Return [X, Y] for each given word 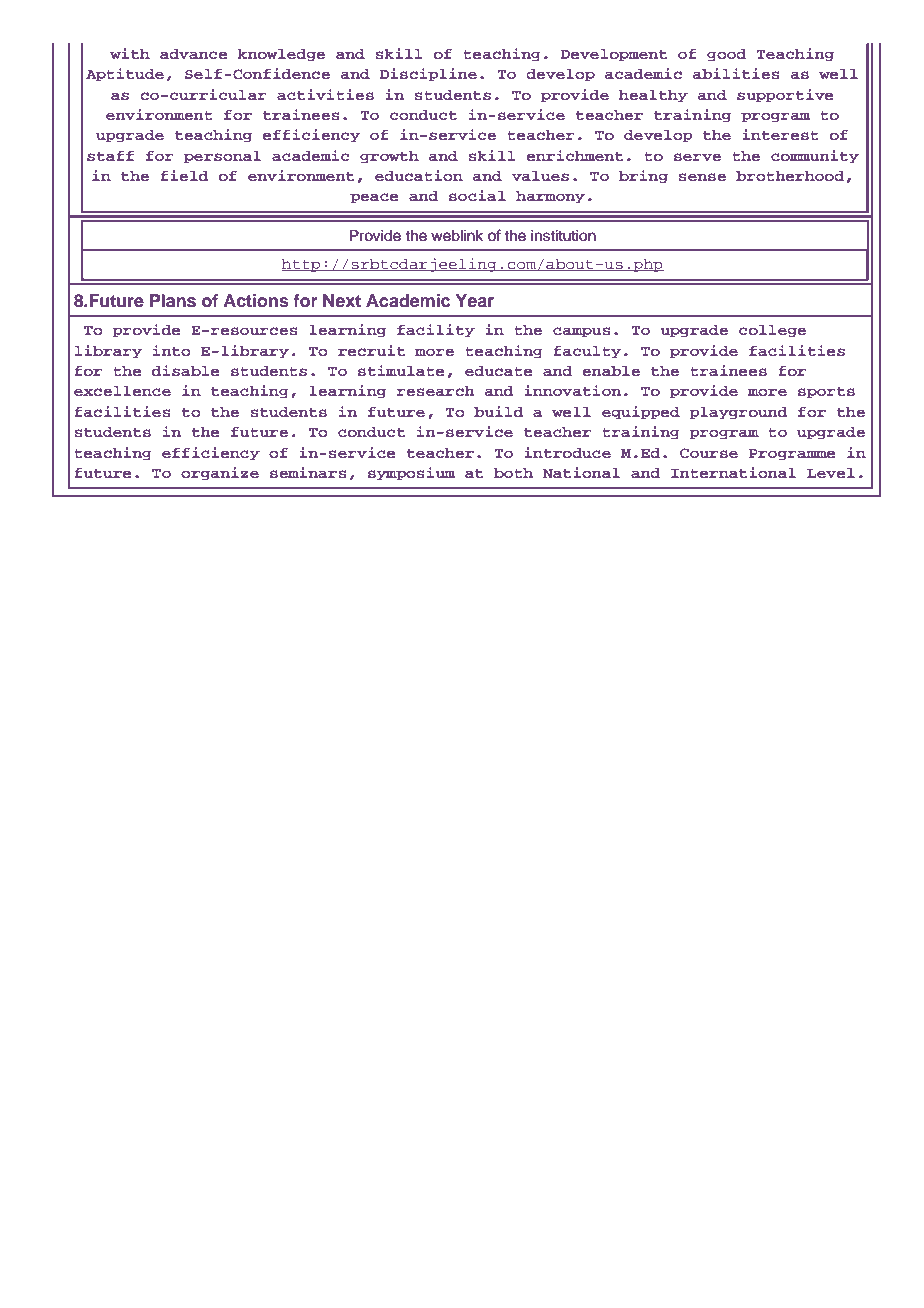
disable [186, 370]
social [477, 195]
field [184, 175]
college [772, 331]
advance [194, 54]
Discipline [428, 75]
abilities [736, 74]
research [436, 391]
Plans [173, 301]
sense [702, 177]
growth [389, 157]
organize [220, 474]
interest [780, 134]
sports [826, 393]
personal [222, 157]
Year [475, 301]
